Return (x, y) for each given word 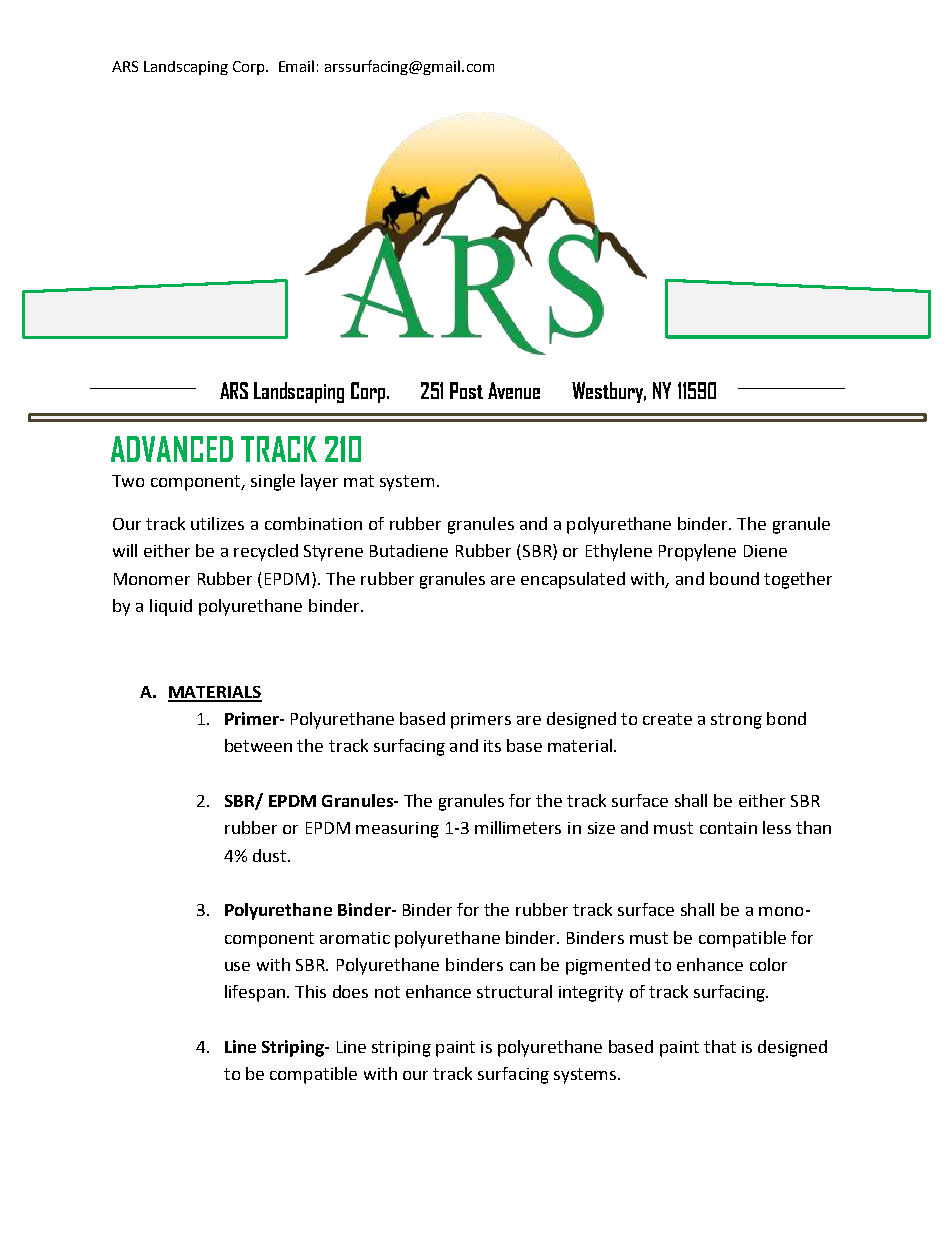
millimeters (518, 827)
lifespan (255, 993)
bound (734, 578)
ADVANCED (172, 449)
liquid (171, 607)
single (273, 482)
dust (271, 855)
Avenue (514, 390)
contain (728, 828)
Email (296, 66)
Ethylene (619, 552)
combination (313, 523)
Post (466, 390)
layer (319, 482)
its (492, 746)
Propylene (697, 552)
